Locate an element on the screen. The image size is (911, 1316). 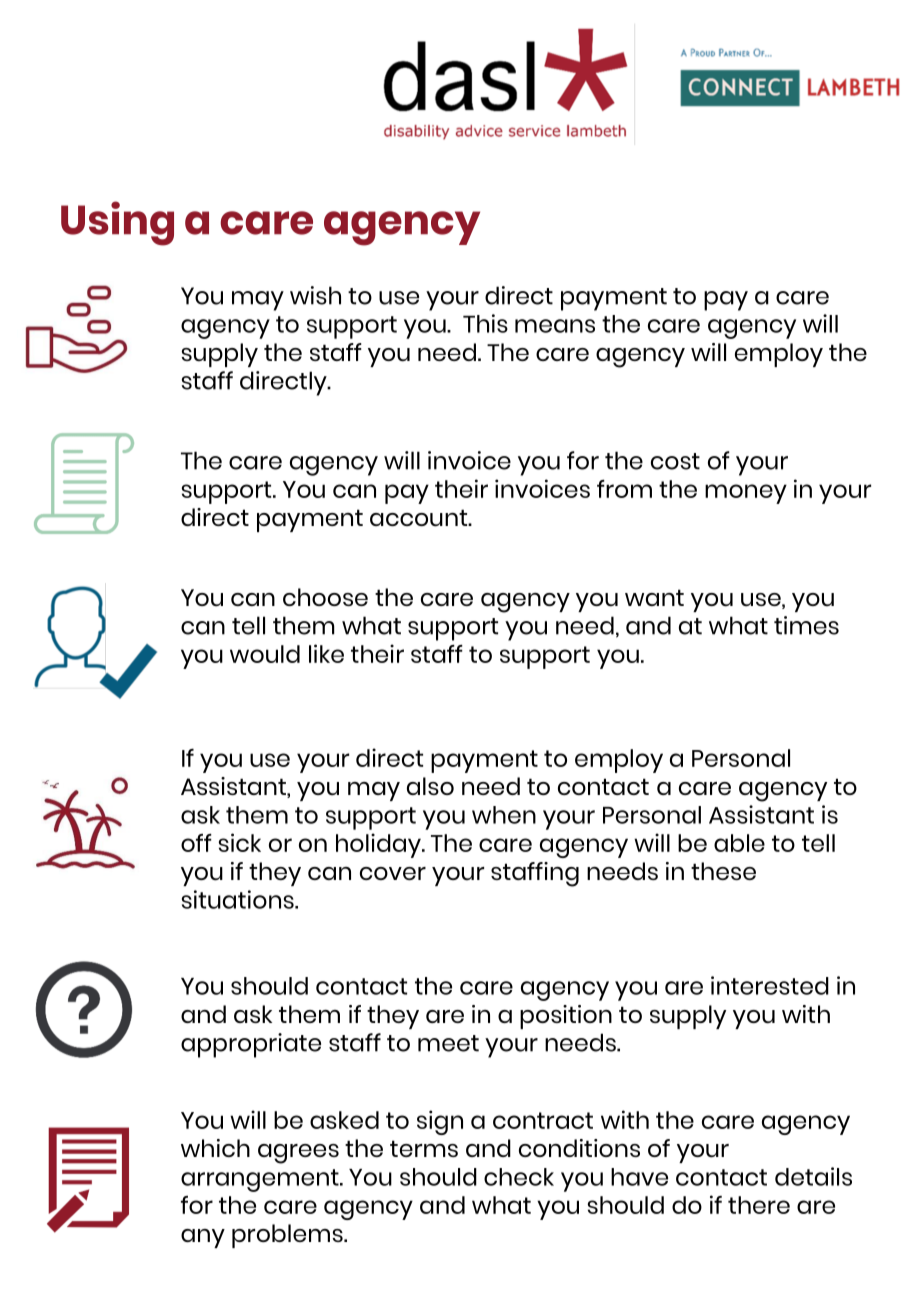
want is located at coordinates (654, 597).
